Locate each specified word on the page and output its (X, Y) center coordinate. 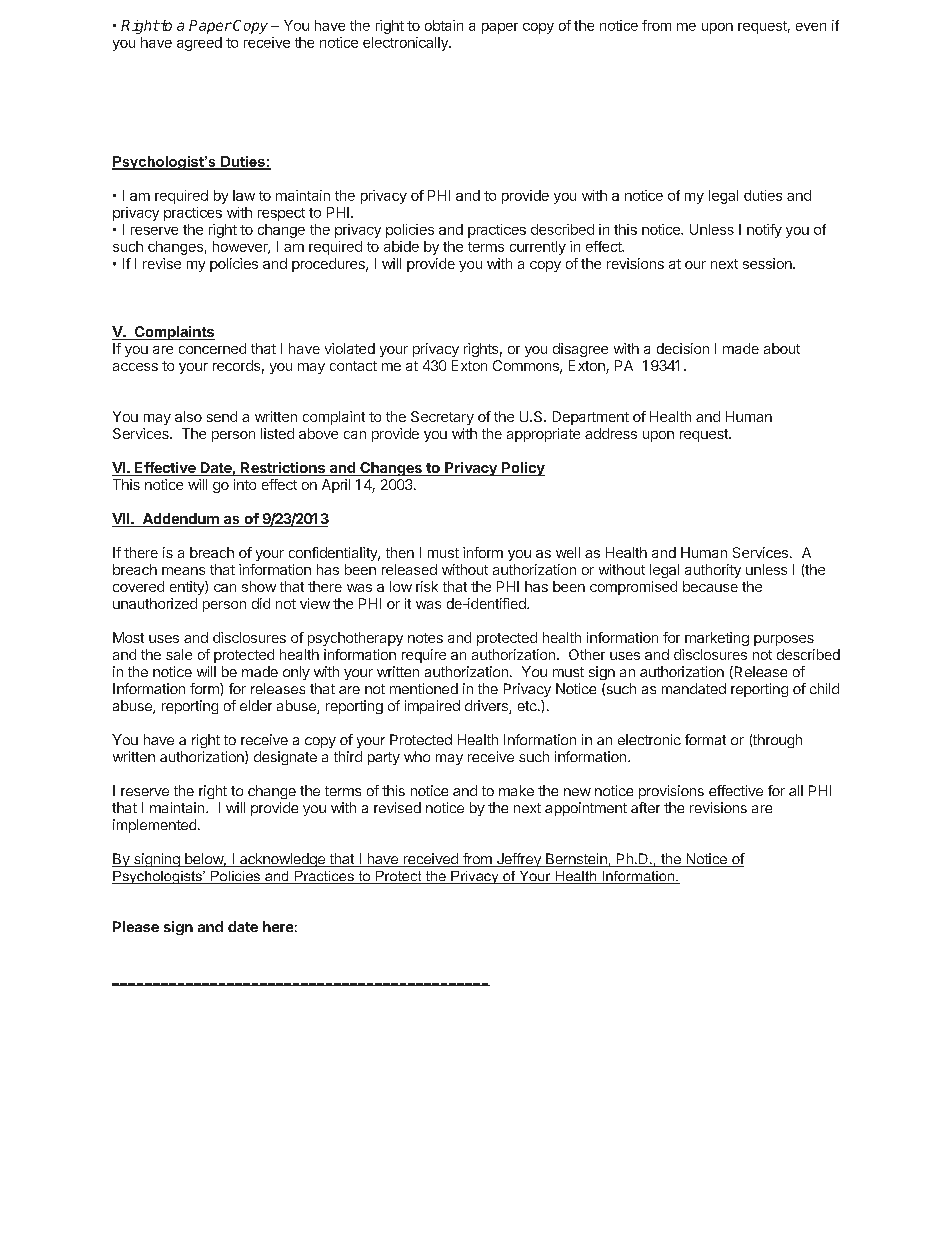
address (611, 433)
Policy (522, 469)
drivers (487, 707)
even (811, 27)
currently (538, 248)
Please (136, 926)
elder (256, 705)
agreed (199, 44)
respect (281, 214)
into (245, 484)
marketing (717, 639)
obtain (444, 25)
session (768, 263)
